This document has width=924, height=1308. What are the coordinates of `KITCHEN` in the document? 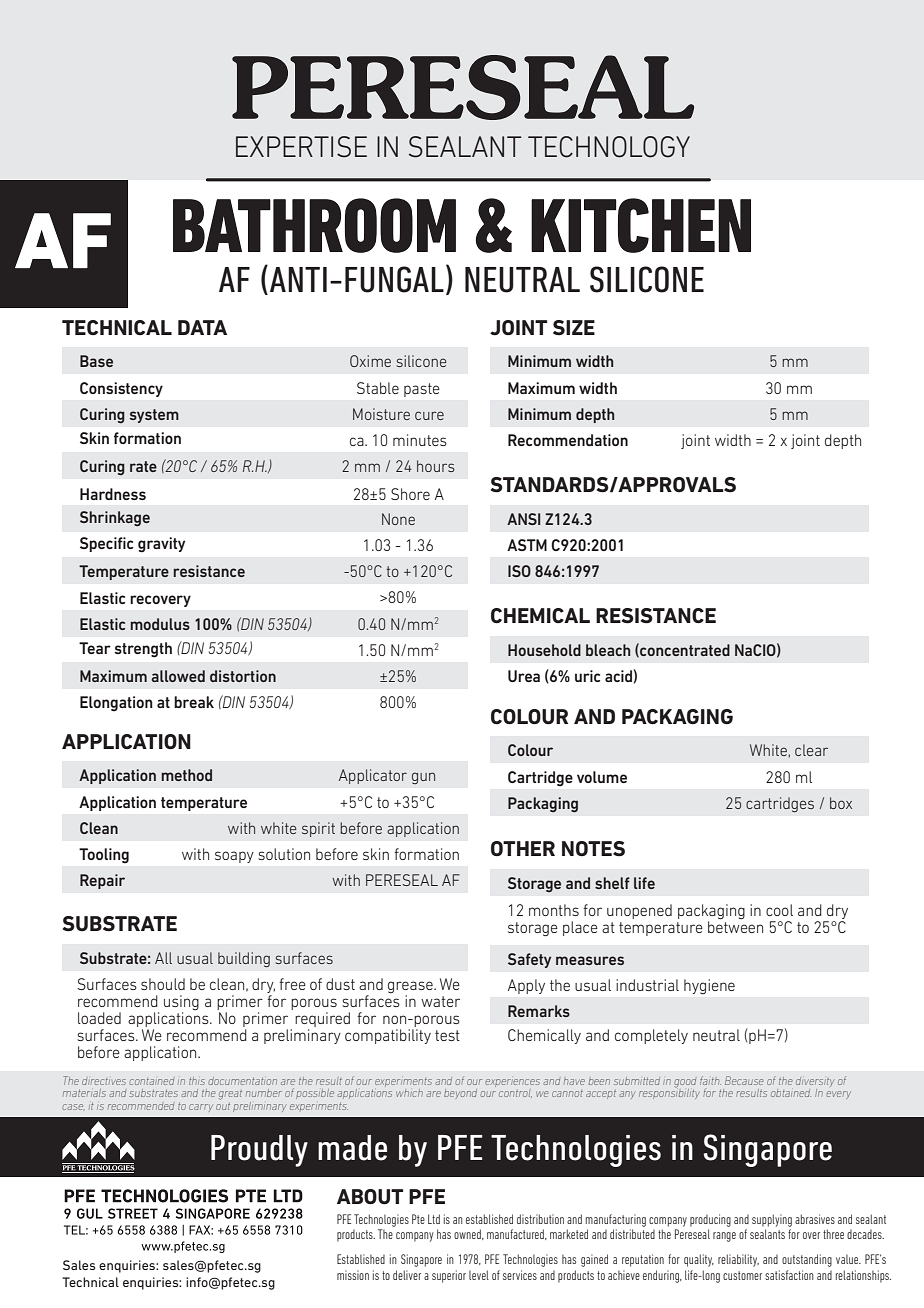 It's located at (641, 225).
